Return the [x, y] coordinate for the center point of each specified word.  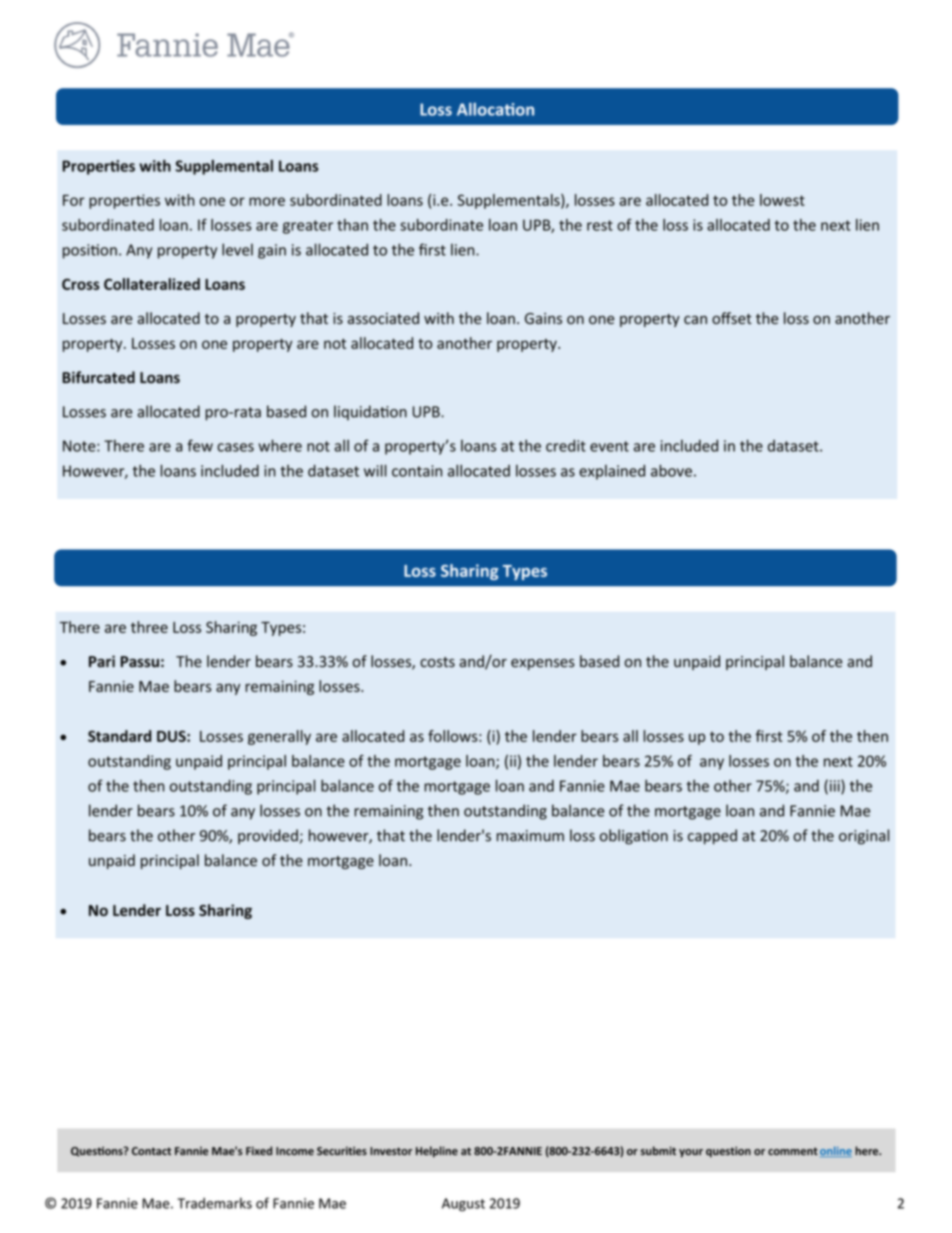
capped [712, 837]
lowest [782, 200]
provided [268, 836]
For [74, 200]
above [671, 470]
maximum [530, 836]
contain [417, 471]
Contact [151, 1151]
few [200, 445]
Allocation [495, 109]
